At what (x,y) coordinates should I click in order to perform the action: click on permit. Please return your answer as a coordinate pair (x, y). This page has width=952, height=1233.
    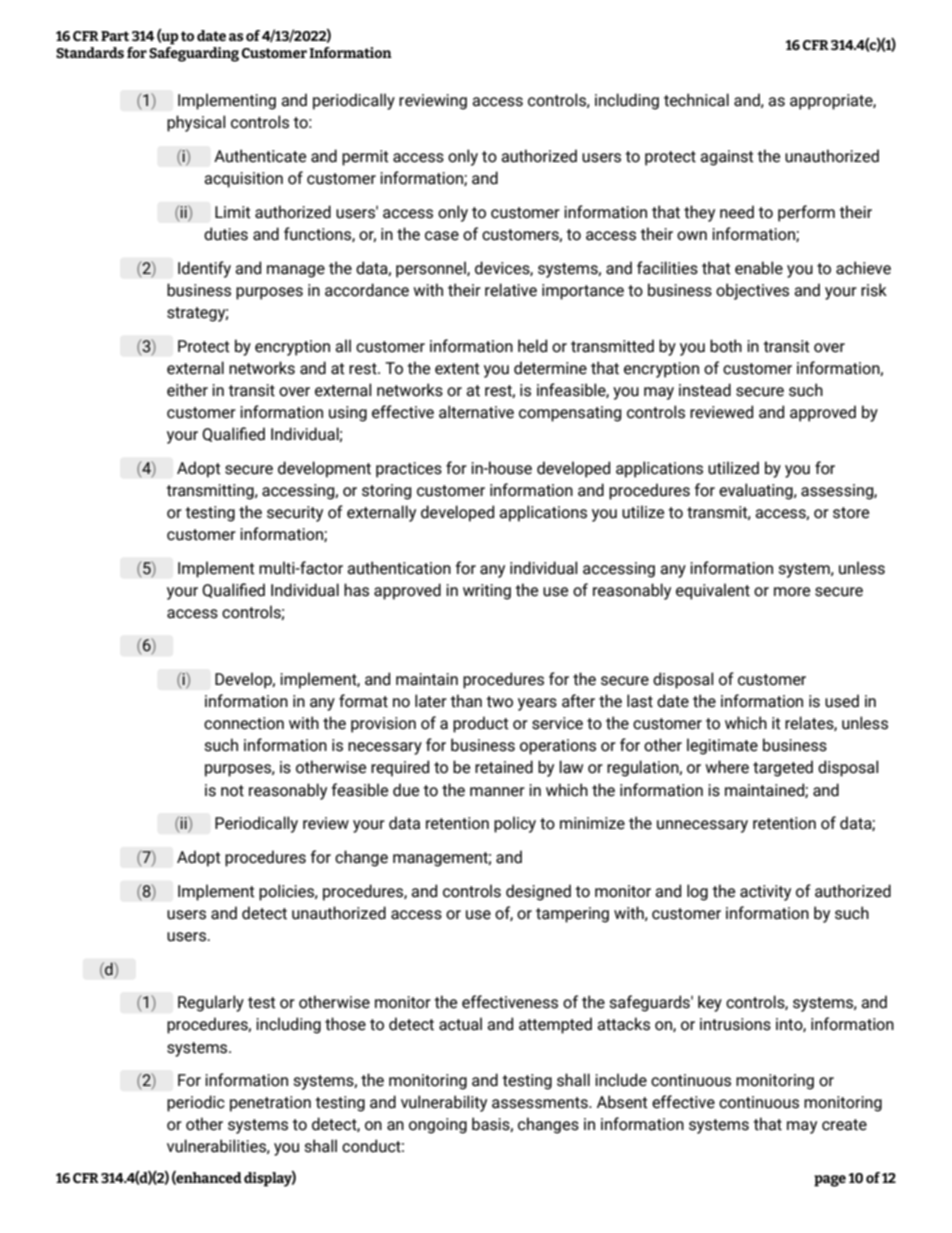
    Looking at the image, I should click on (365, 158).
